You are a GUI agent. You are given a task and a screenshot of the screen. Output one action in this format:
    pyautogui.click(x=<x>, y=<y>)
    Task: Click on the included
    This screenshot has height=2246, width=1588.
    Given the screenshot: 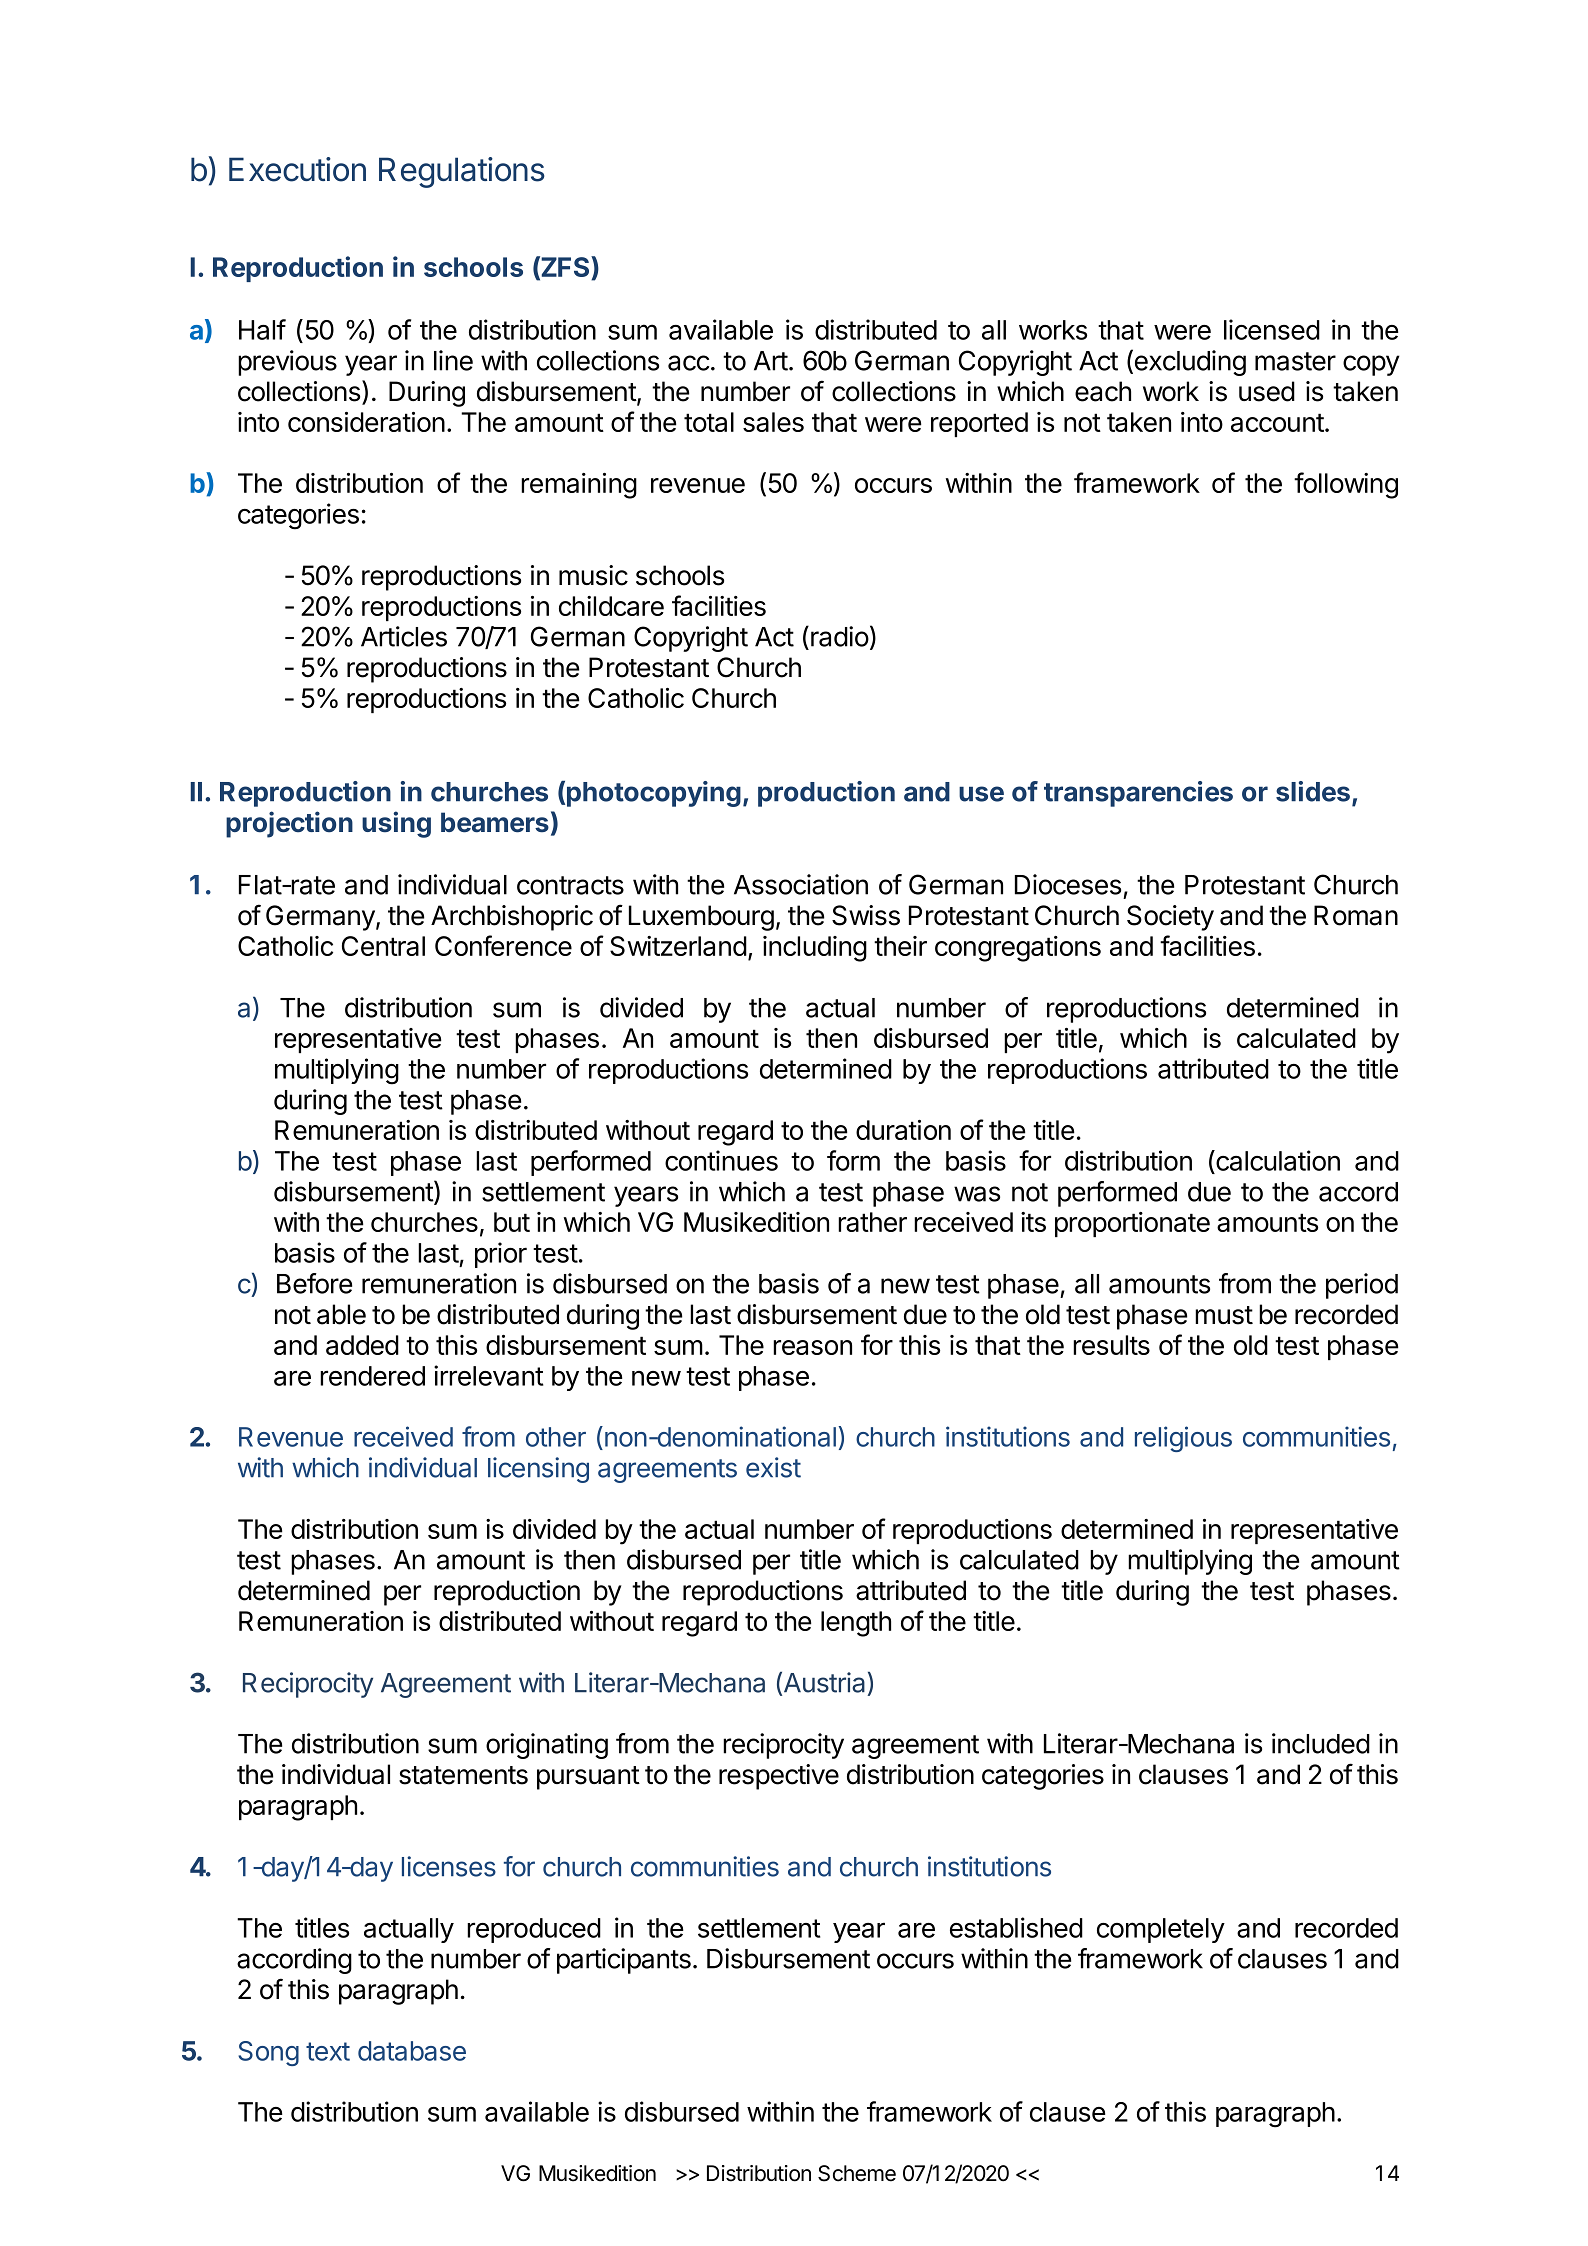 What is the action you would take?
    pyautogui.click(x=1321, y=1743)
